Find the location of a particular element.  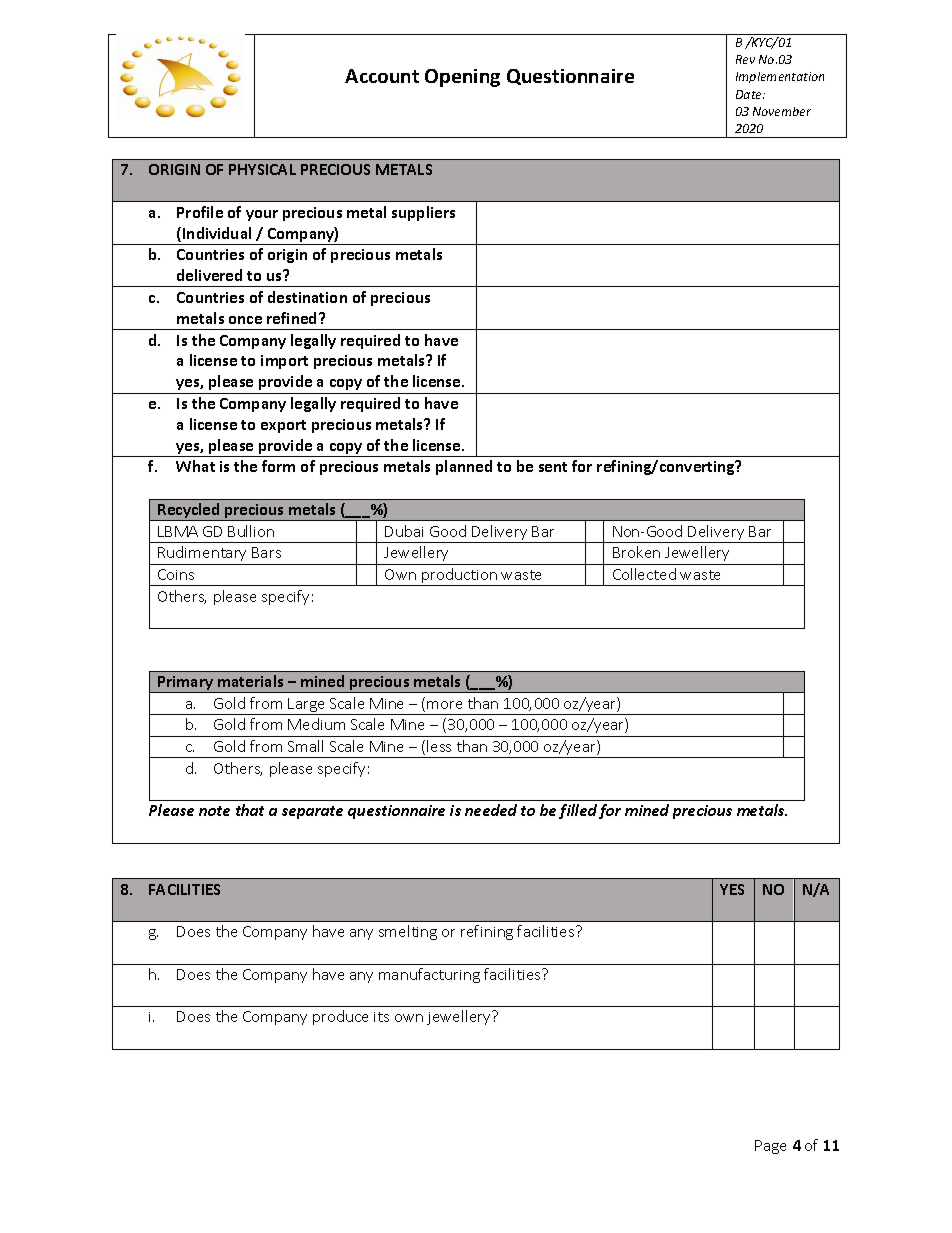

its is located at coordinates (381, 1017).
